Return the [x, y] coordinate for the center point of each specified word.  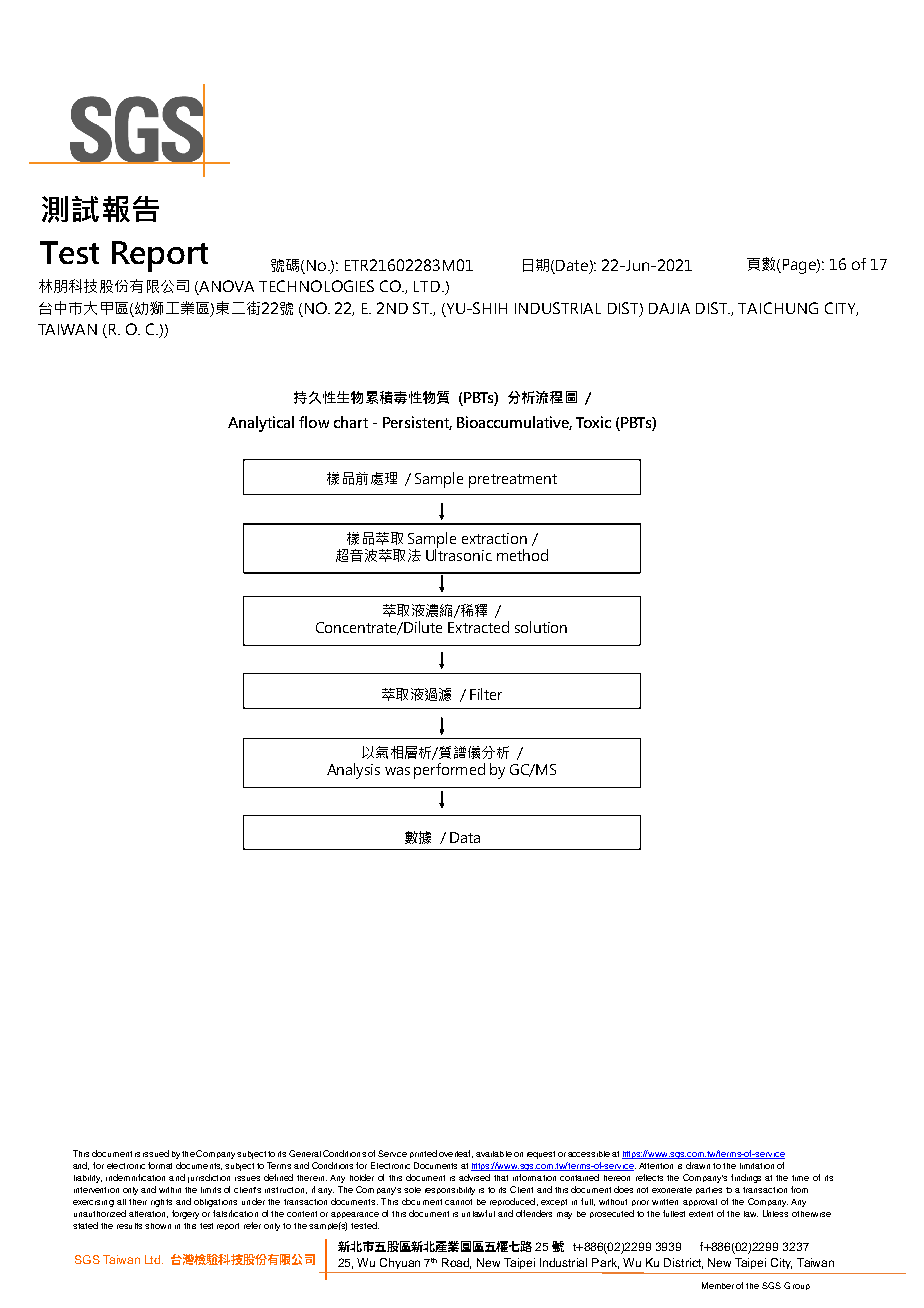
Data [465, 837]
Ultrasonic [459, 554]
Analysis [353, 771]
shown [158, 1226]
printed [423, 1154]
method [522, 555]
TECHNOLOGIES [316, 286]
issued [156, 1153]
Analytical [261, 424]
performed [449, 771]
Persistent [417, 423]
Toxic [593, 422]
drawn [698, 1165]
